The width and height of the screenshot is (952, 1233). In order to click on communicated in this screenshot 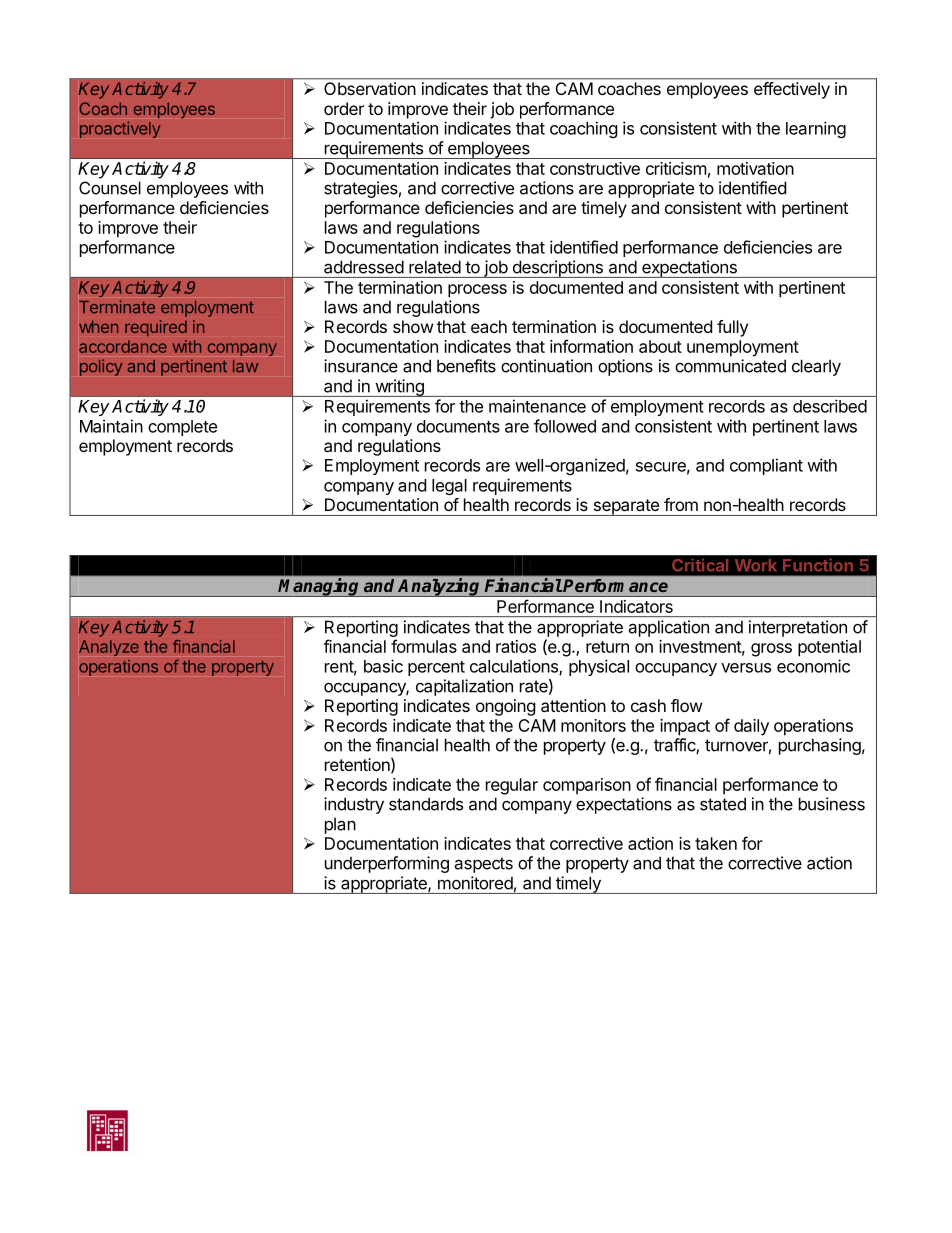, I will do `click(730, 366)`.
